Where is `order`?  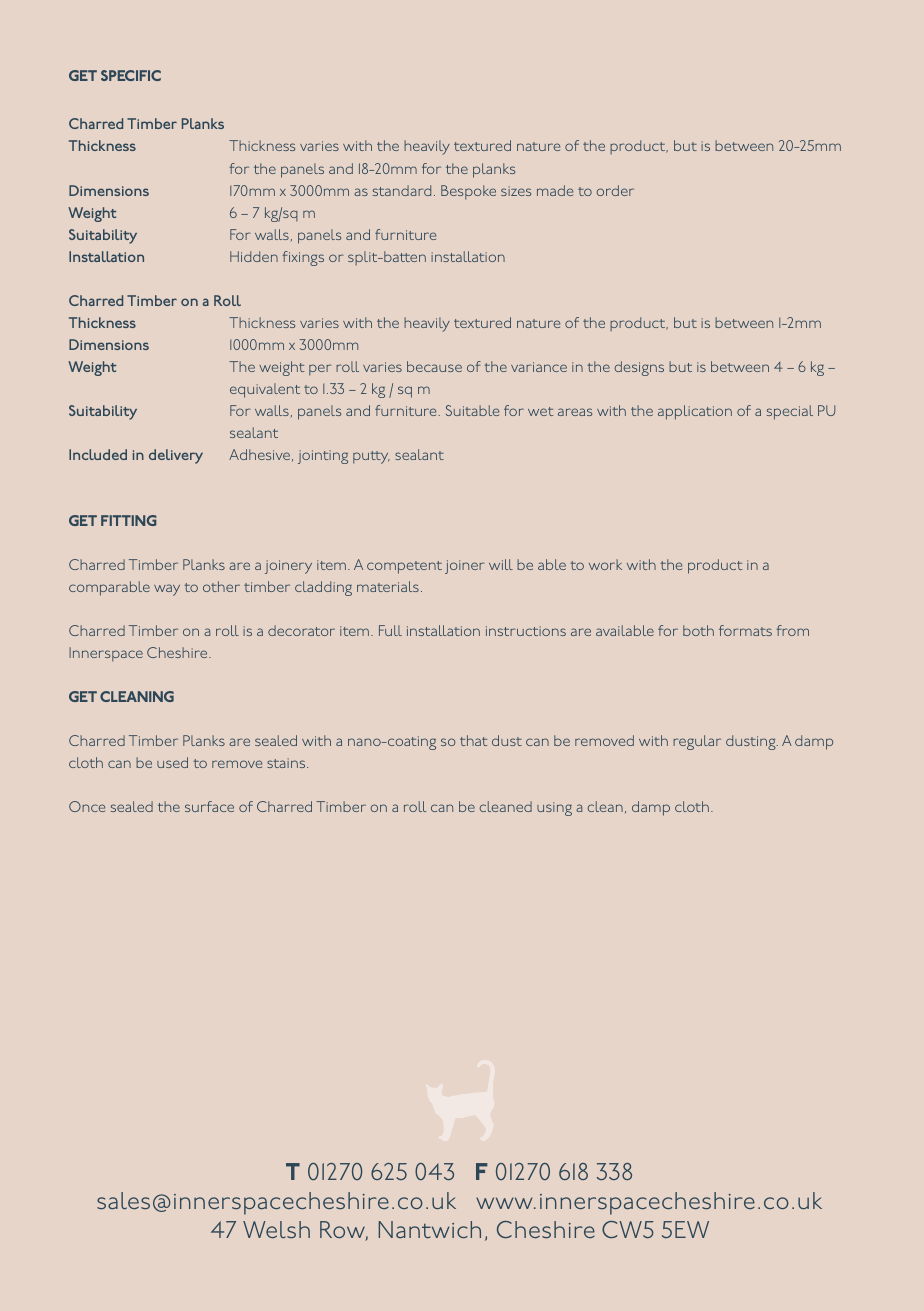
order is located at coordinates (615, 190).
